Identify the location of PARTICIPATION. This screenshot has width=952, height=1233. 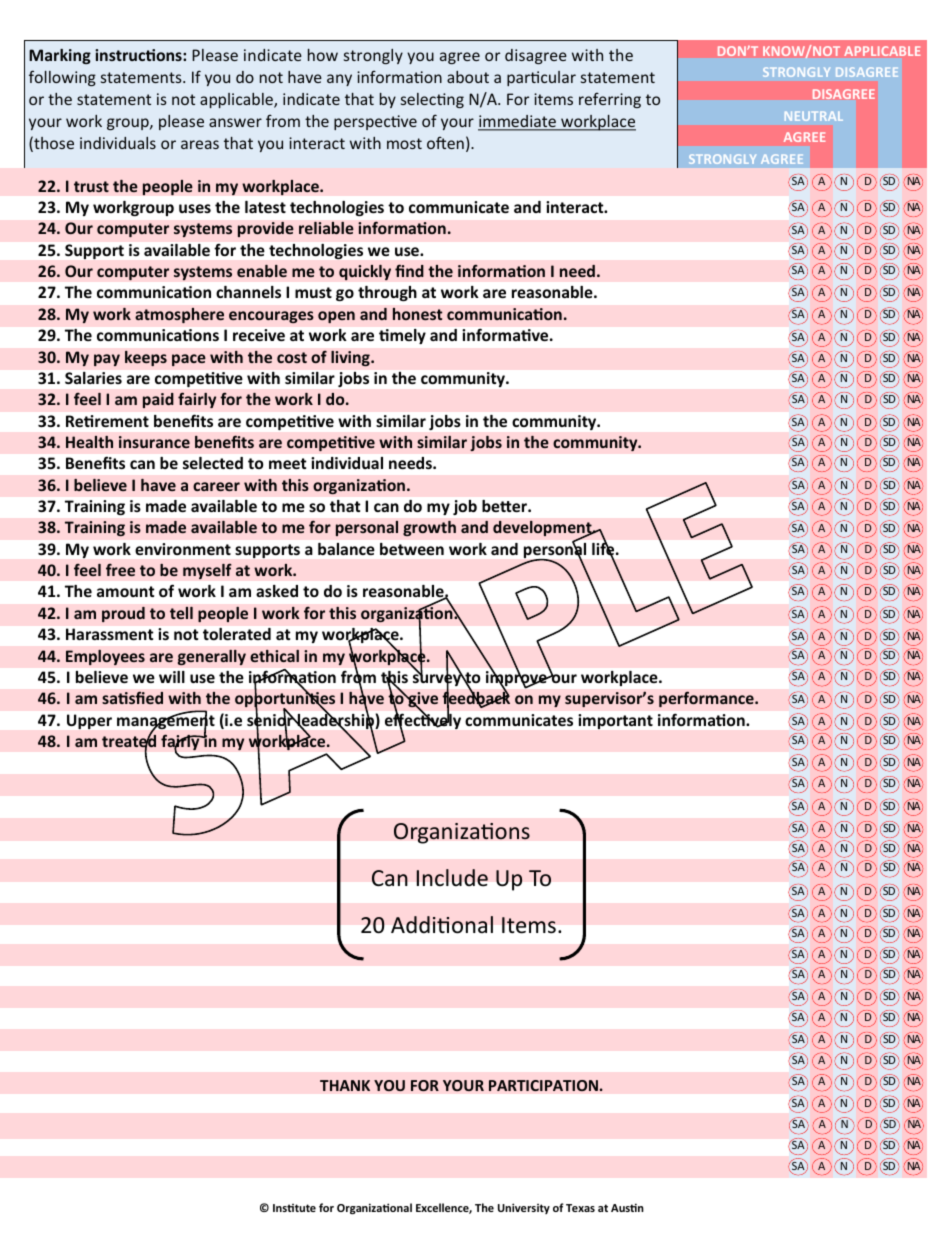
(544, 1085).
